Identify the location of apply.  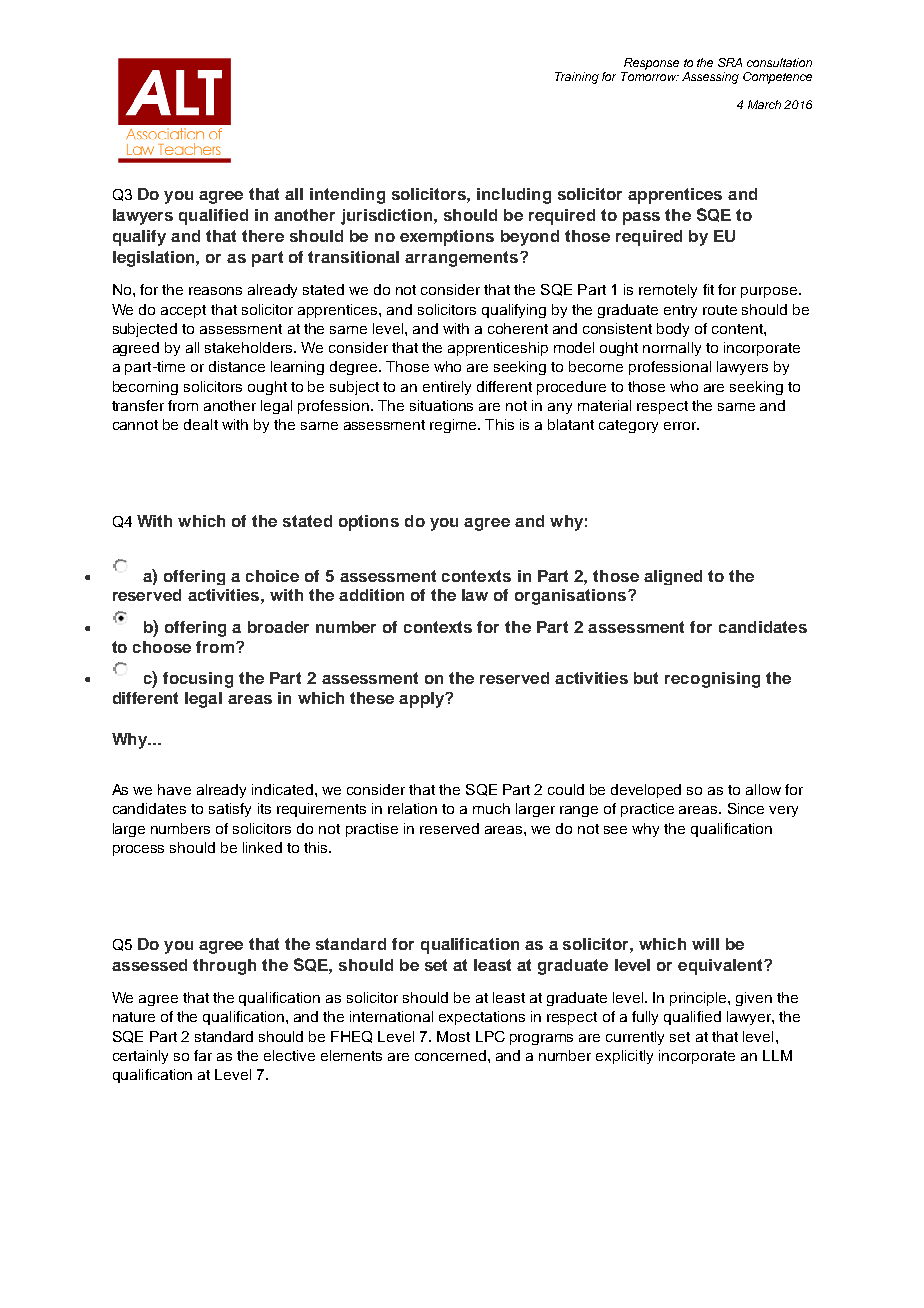
(423, 700).
